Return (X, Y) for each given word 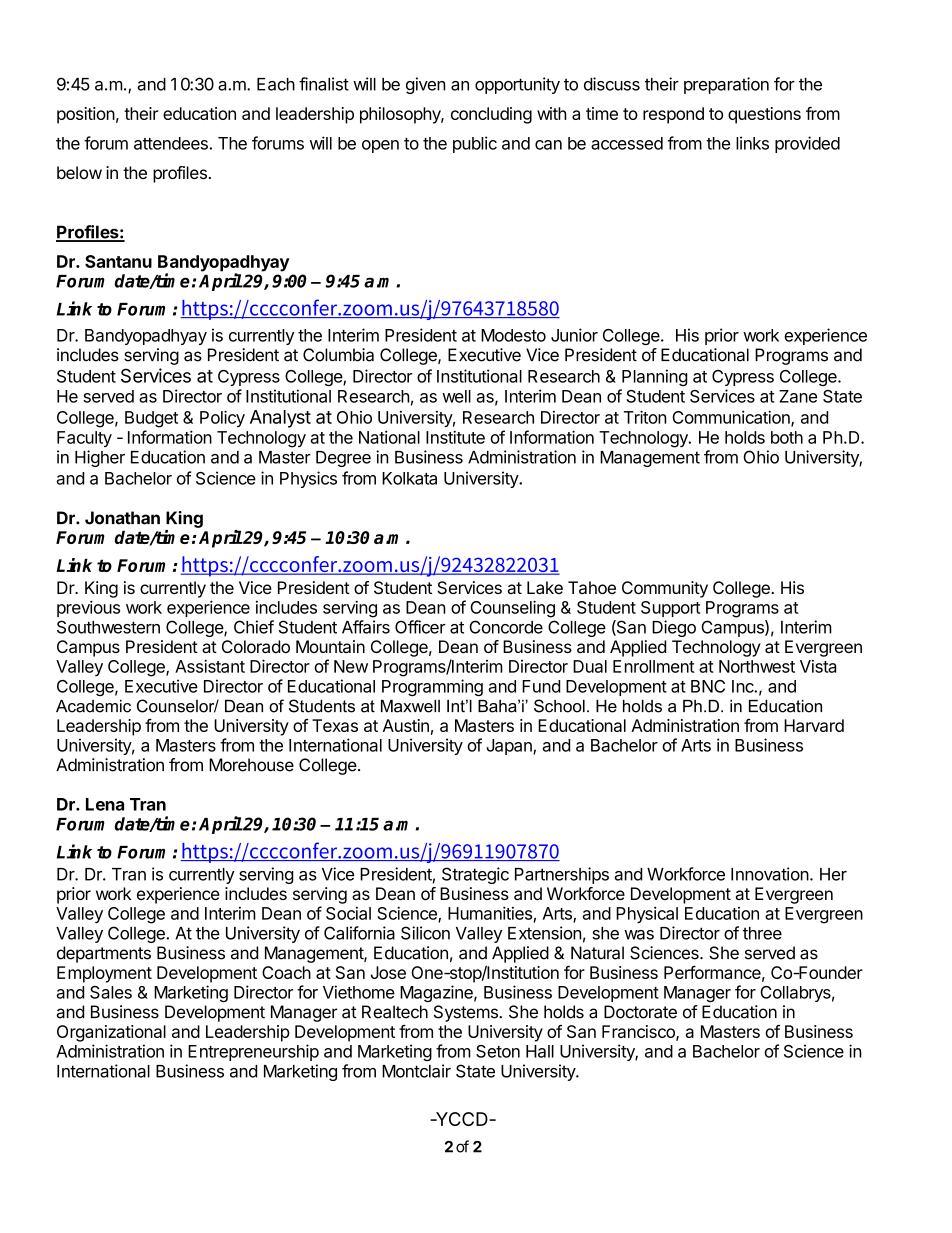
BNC (708, 686)
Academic (93, 706)
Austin (406, 725)
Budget (151, 419)
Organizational (111, 1033)
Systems (467, 1013)
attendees (172, 143)
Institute (455, 437)
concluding (491, 115)
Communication (732, 418)
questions (764, 115)
